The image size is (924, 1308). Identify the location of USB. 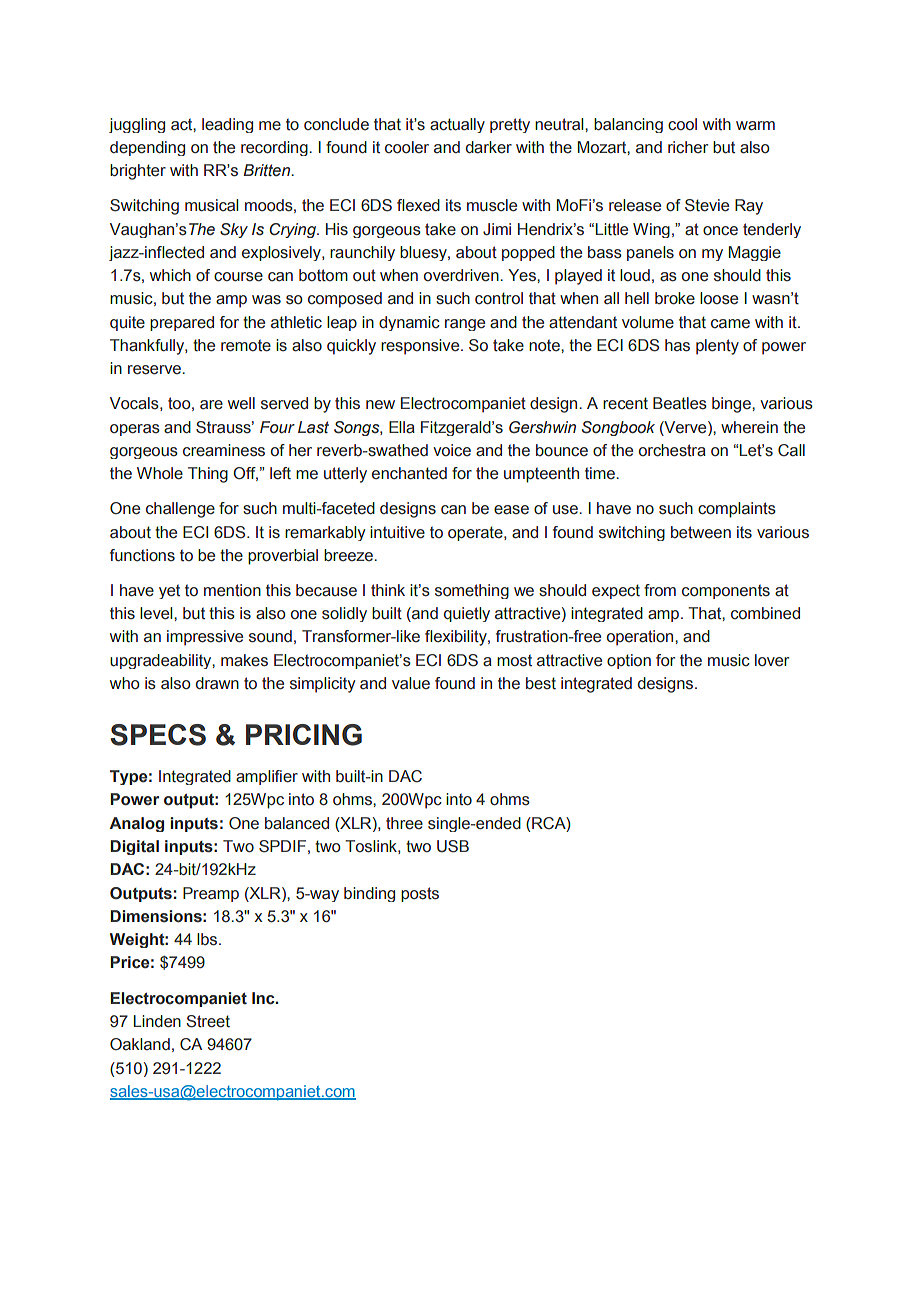
(453, 846).
